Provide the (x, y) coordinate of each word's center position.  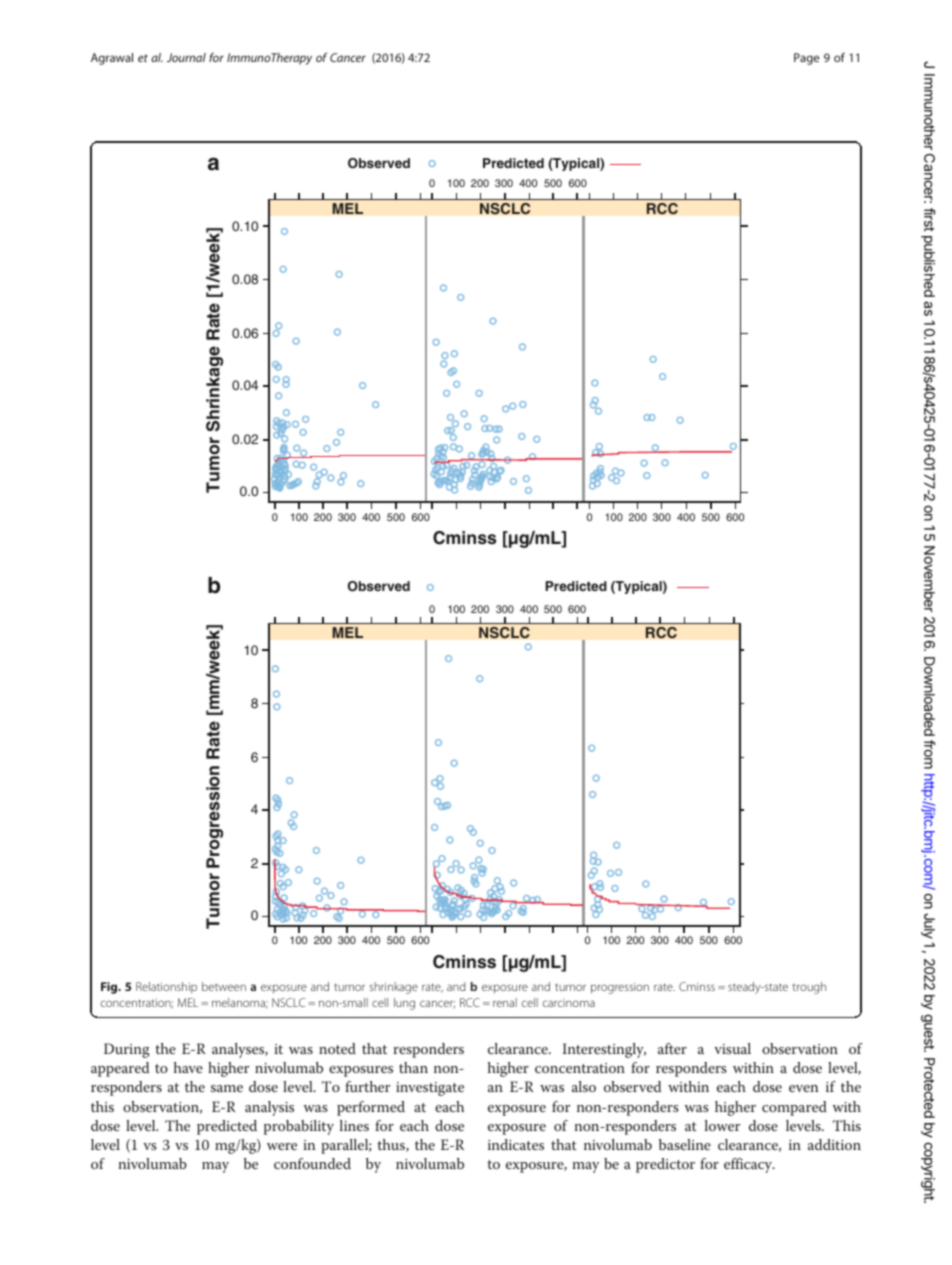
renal (505, 1002)
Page (806, 59)
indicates (516, 1144)
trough (809, 988)
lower (722, 1125)
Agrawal (112, 59)
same (227, 1088)
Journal (186, 57)
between (224, 986)
